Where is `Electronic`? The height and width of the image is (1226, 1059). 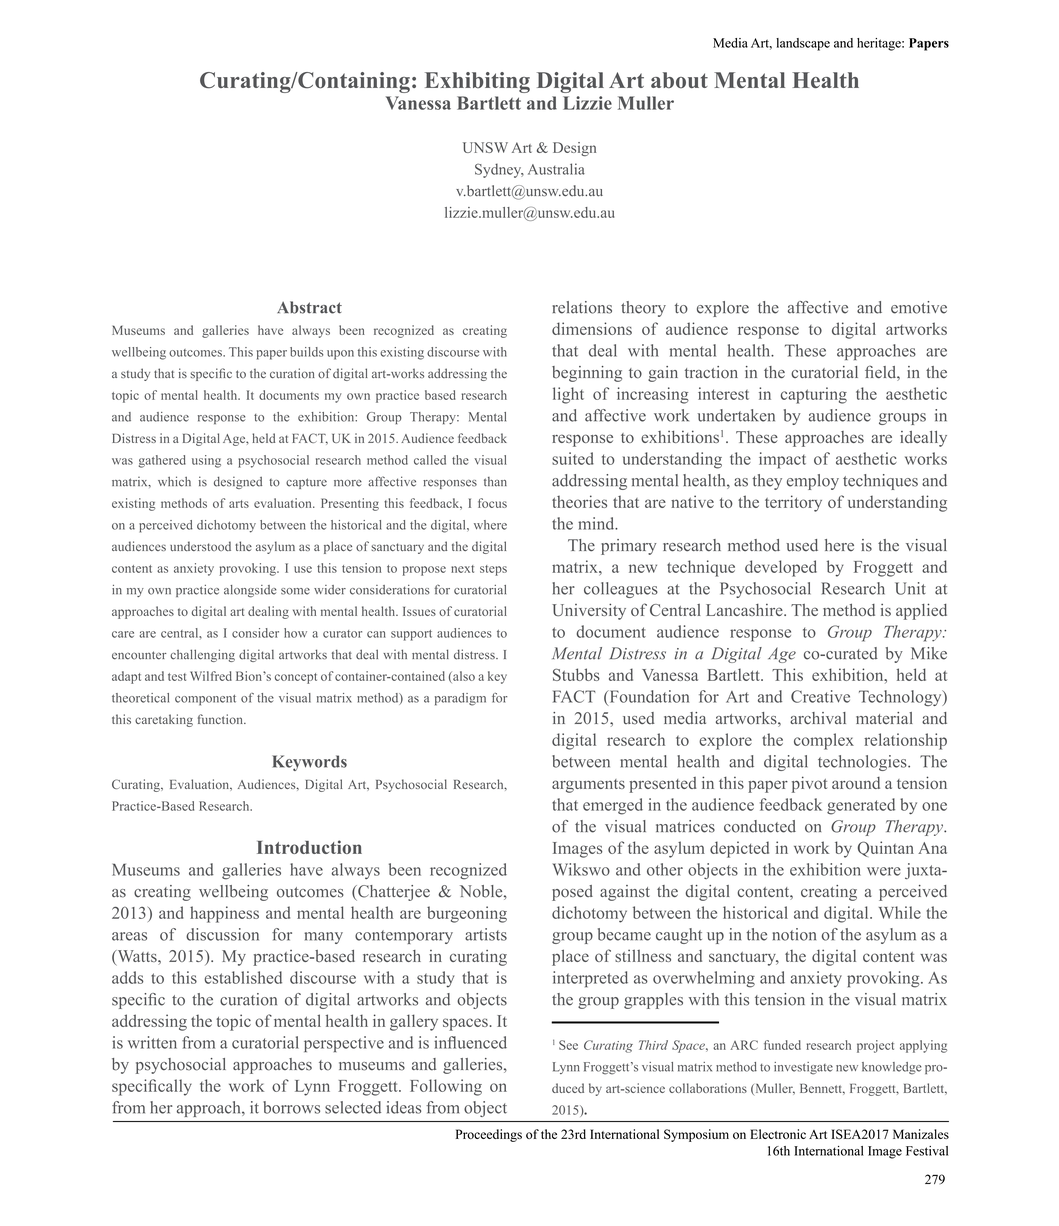
Electronic is located at coordinates (778, 1134).
